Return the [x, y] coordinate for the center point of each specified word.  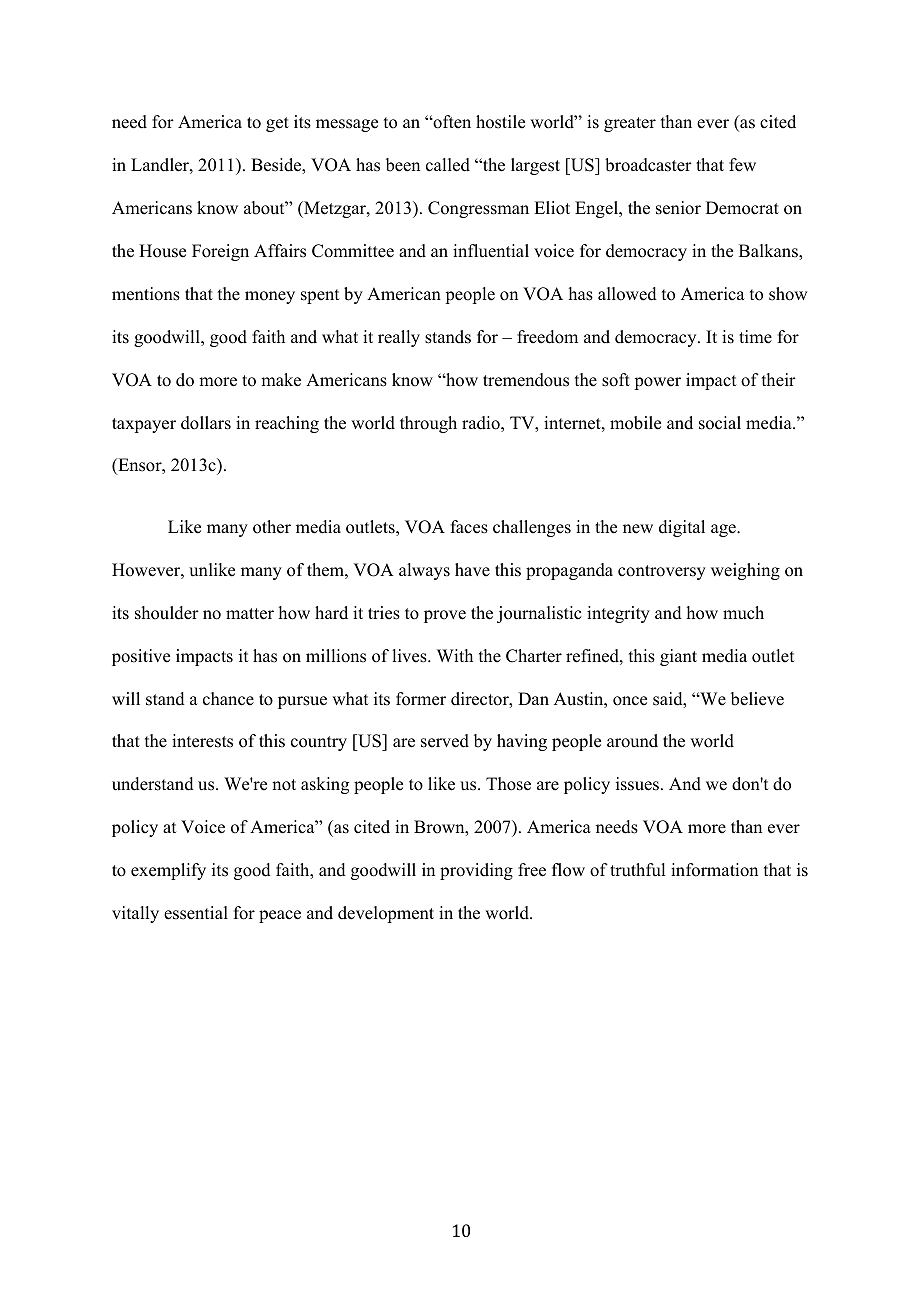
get [277, 124]
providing [476, 871]
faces [469, 527]
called [448, 165]
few [742, 165]
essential [196, 913]
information [714, 870]
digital [682, 528]
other [272, 527]
